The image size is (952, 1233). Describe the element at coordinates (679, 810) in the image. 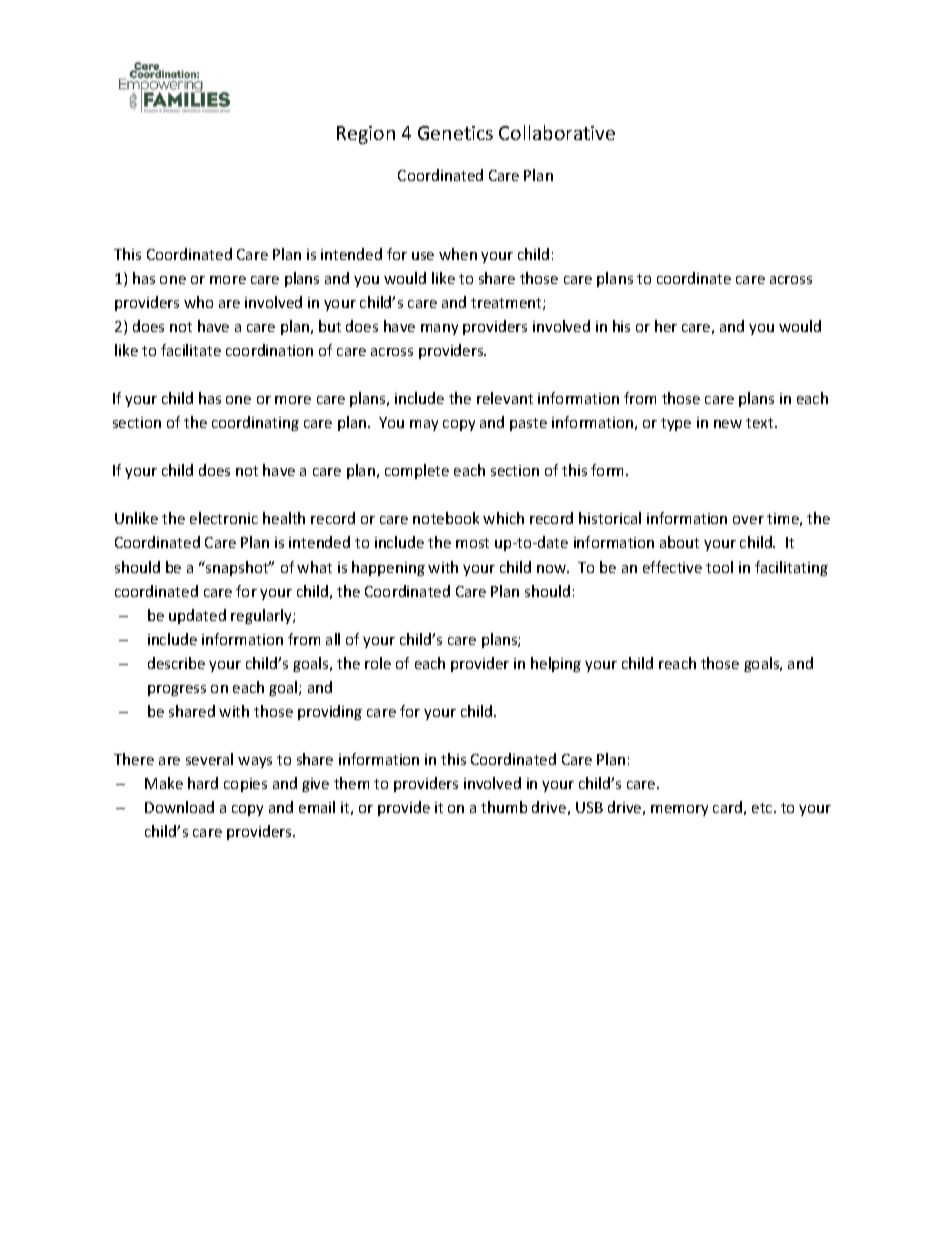

I see `memory` at that location.
